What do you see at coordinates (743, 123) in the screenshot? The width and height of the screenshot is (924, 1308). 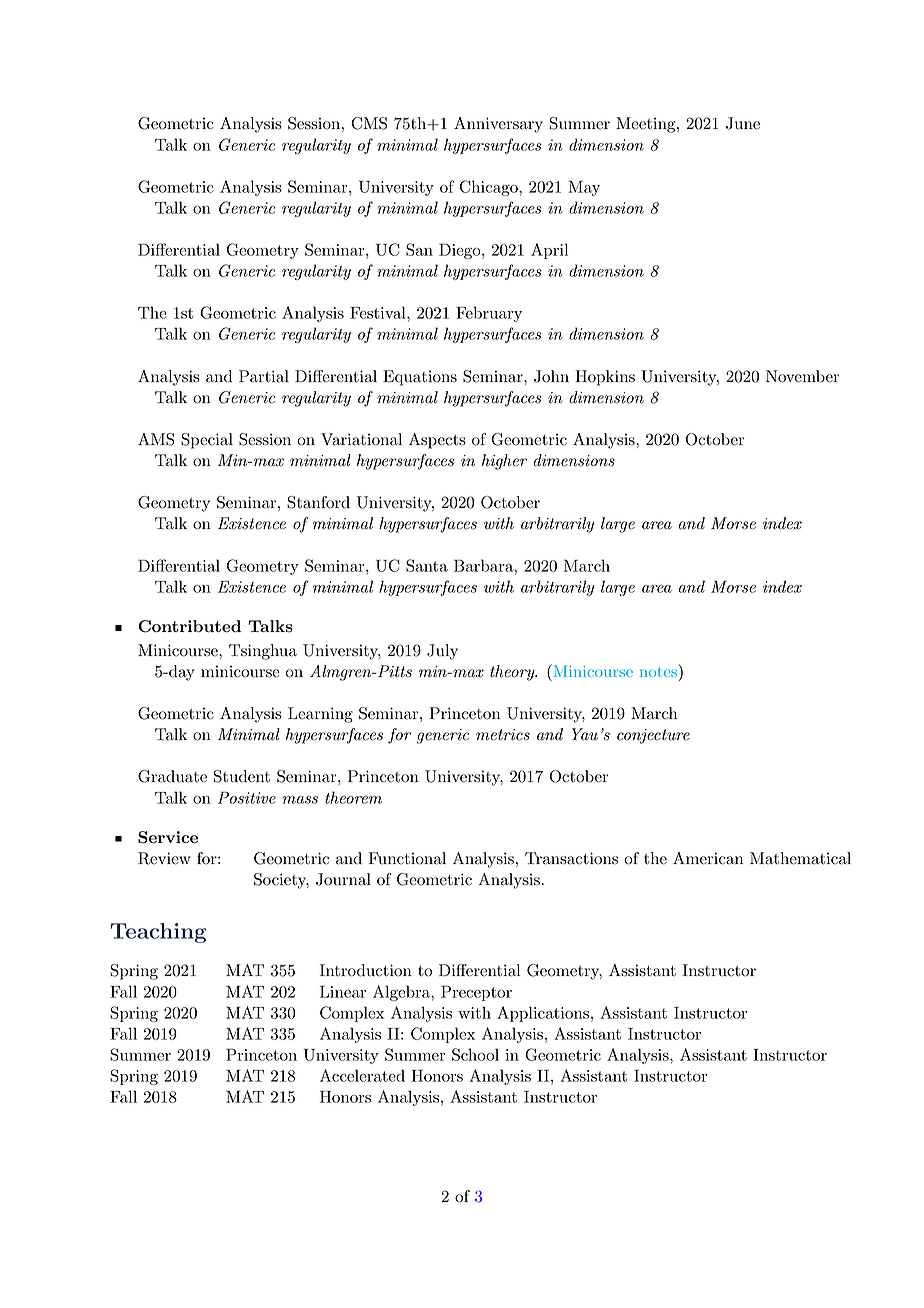 I see `June` at bounding box center [743, 123].
